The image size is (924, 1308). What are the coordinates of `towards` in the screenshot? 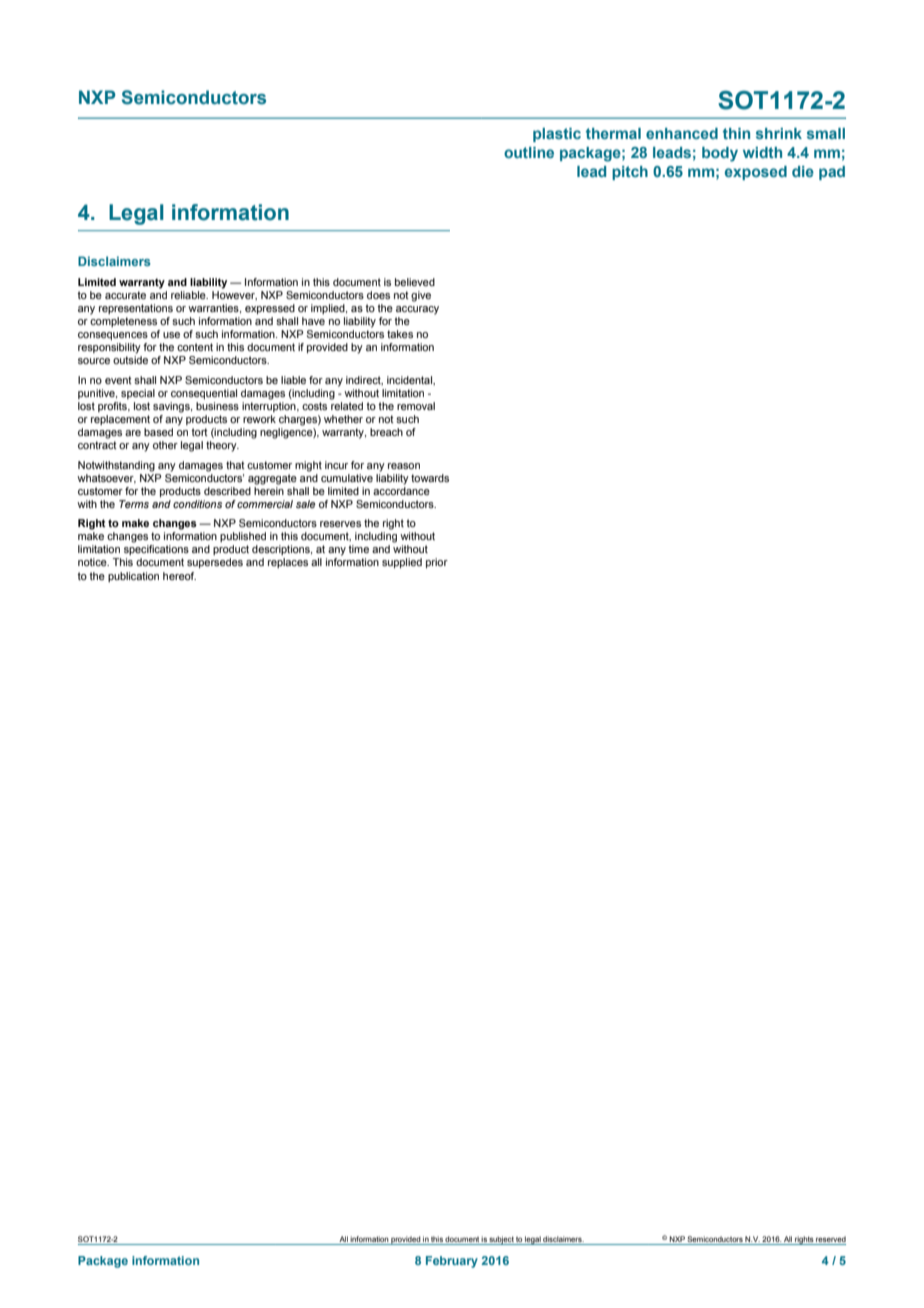 It's located at (430, 478).
